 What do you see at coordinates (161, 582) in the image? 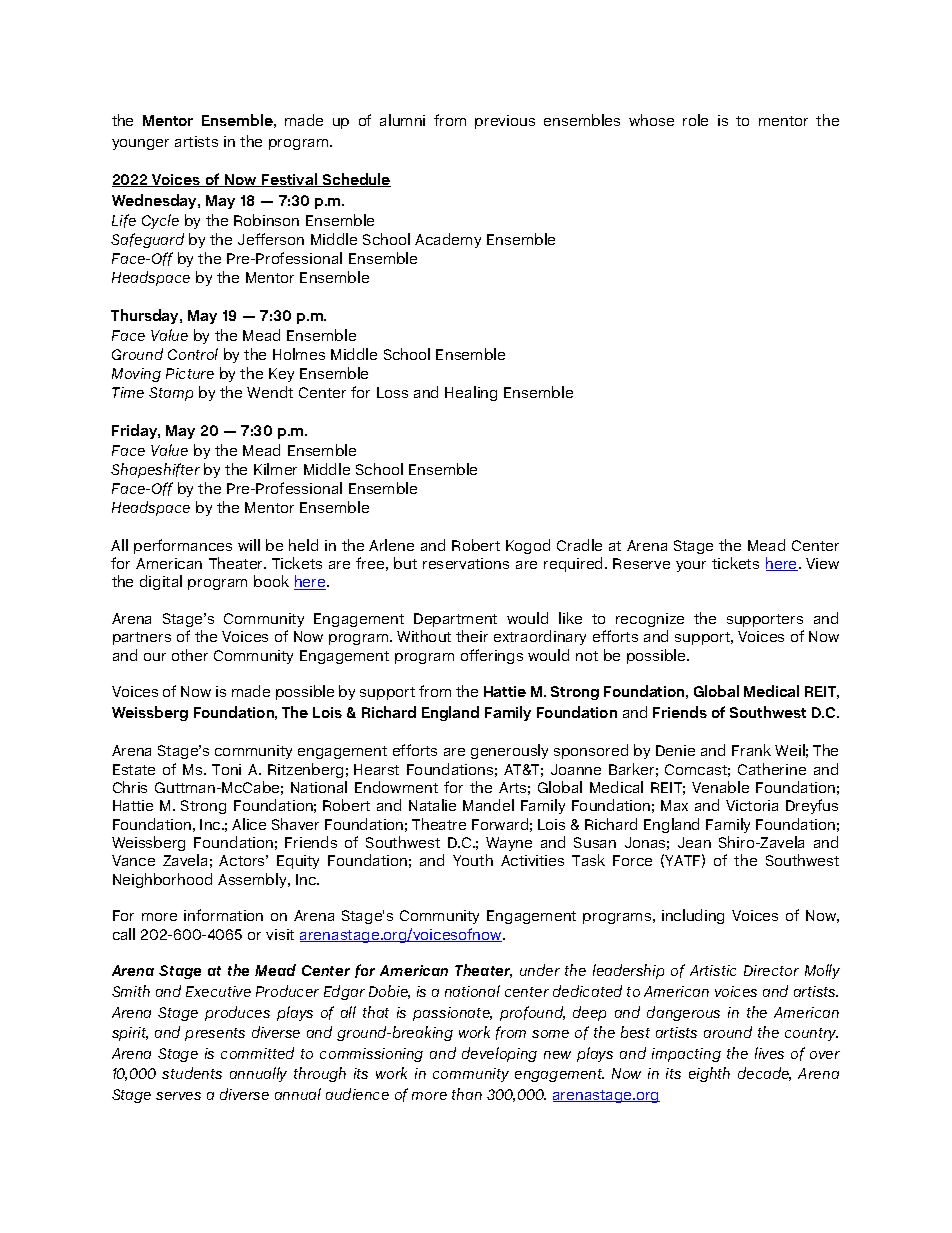
I see `digital` at bounding box center [161, 582].
